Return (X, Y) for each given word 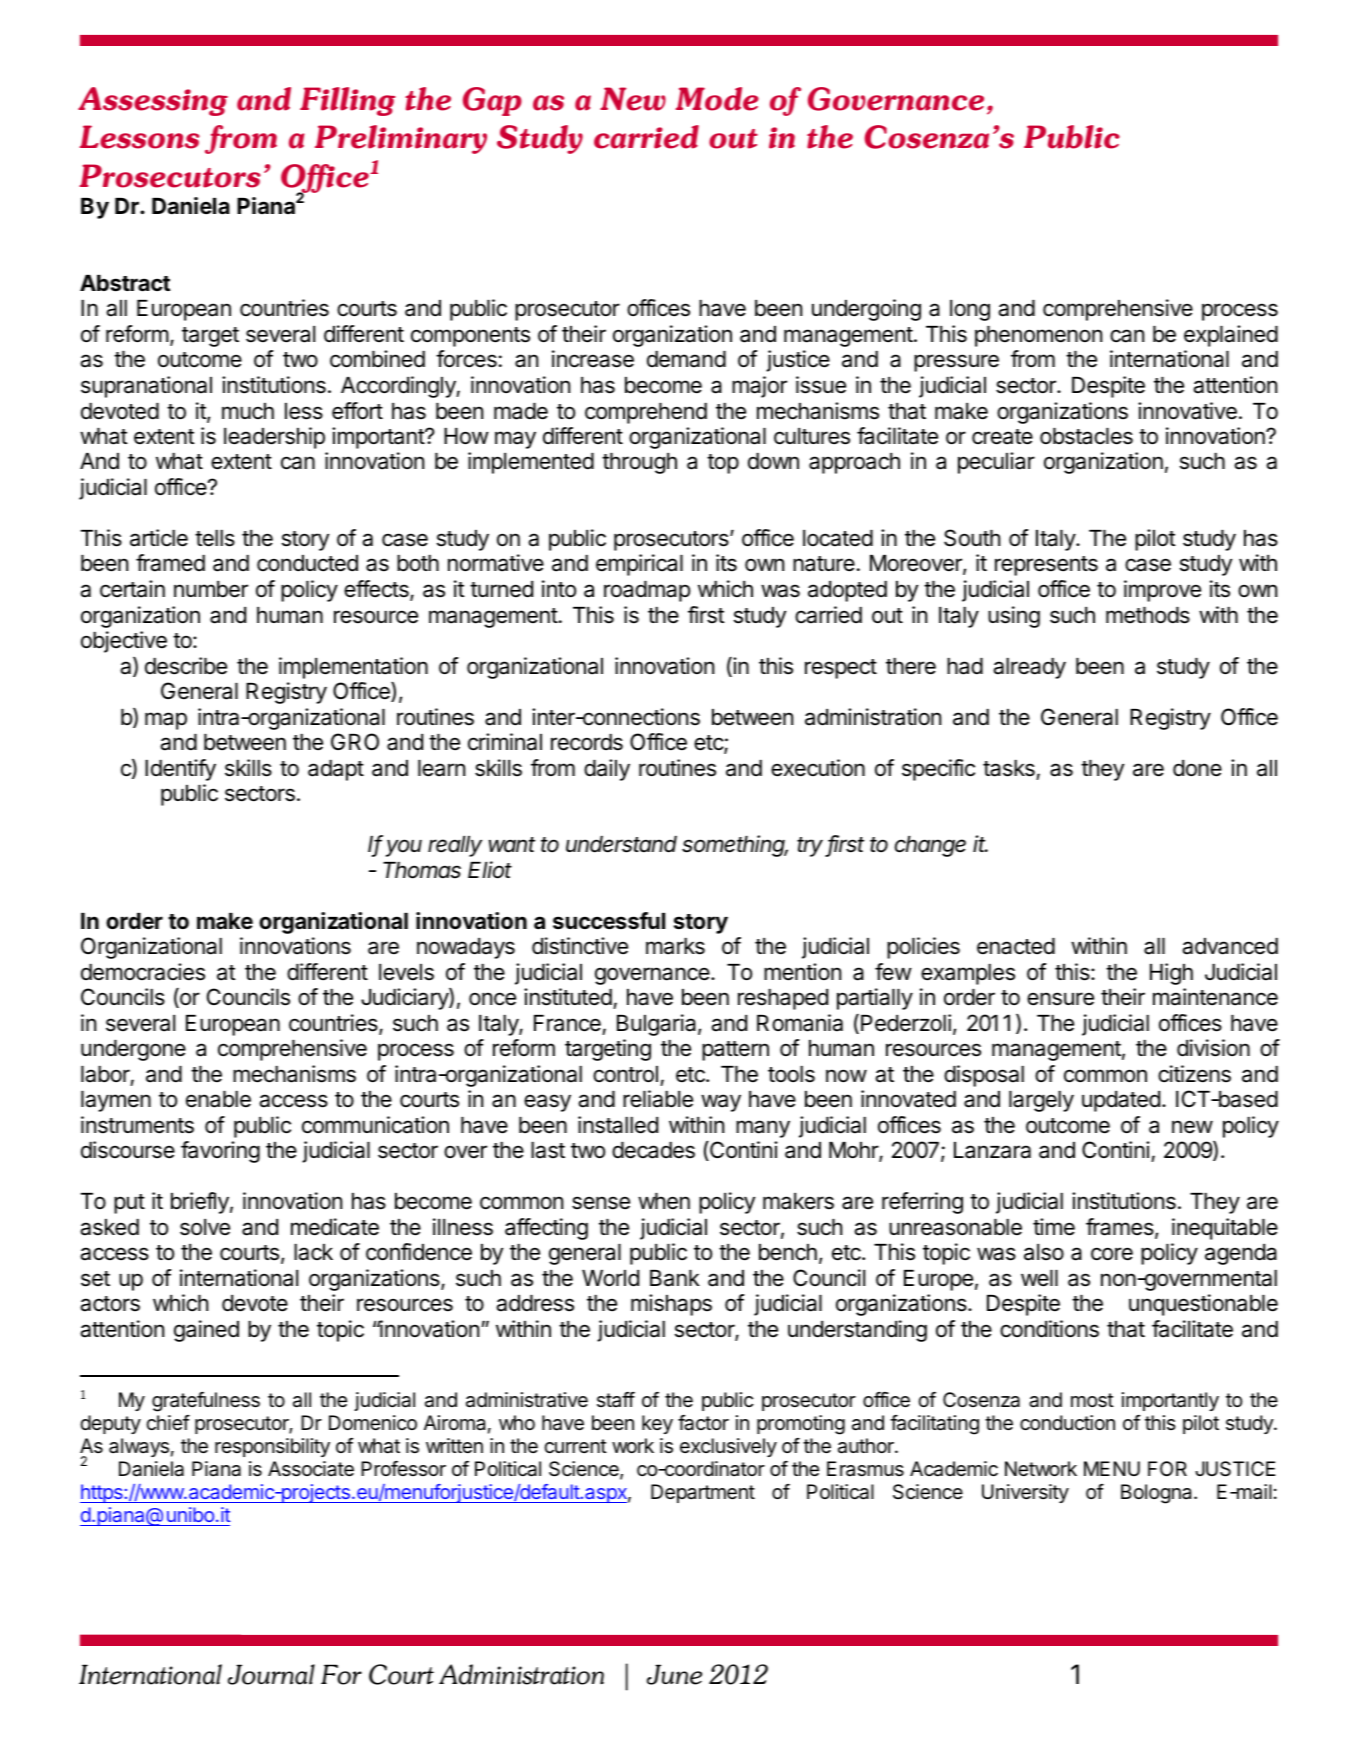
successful (609, 921)
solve (205, 1227)
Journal (271, 1674)
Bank (675, 1278)
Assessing (153, 101)
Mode (717, 99)
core (1112, 1254)
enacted (1016, 946)
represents (1046, 566)
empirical (639, 565)
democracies (143, 972)
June (674, 1674)
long (970, 310)
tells (215, 538)
